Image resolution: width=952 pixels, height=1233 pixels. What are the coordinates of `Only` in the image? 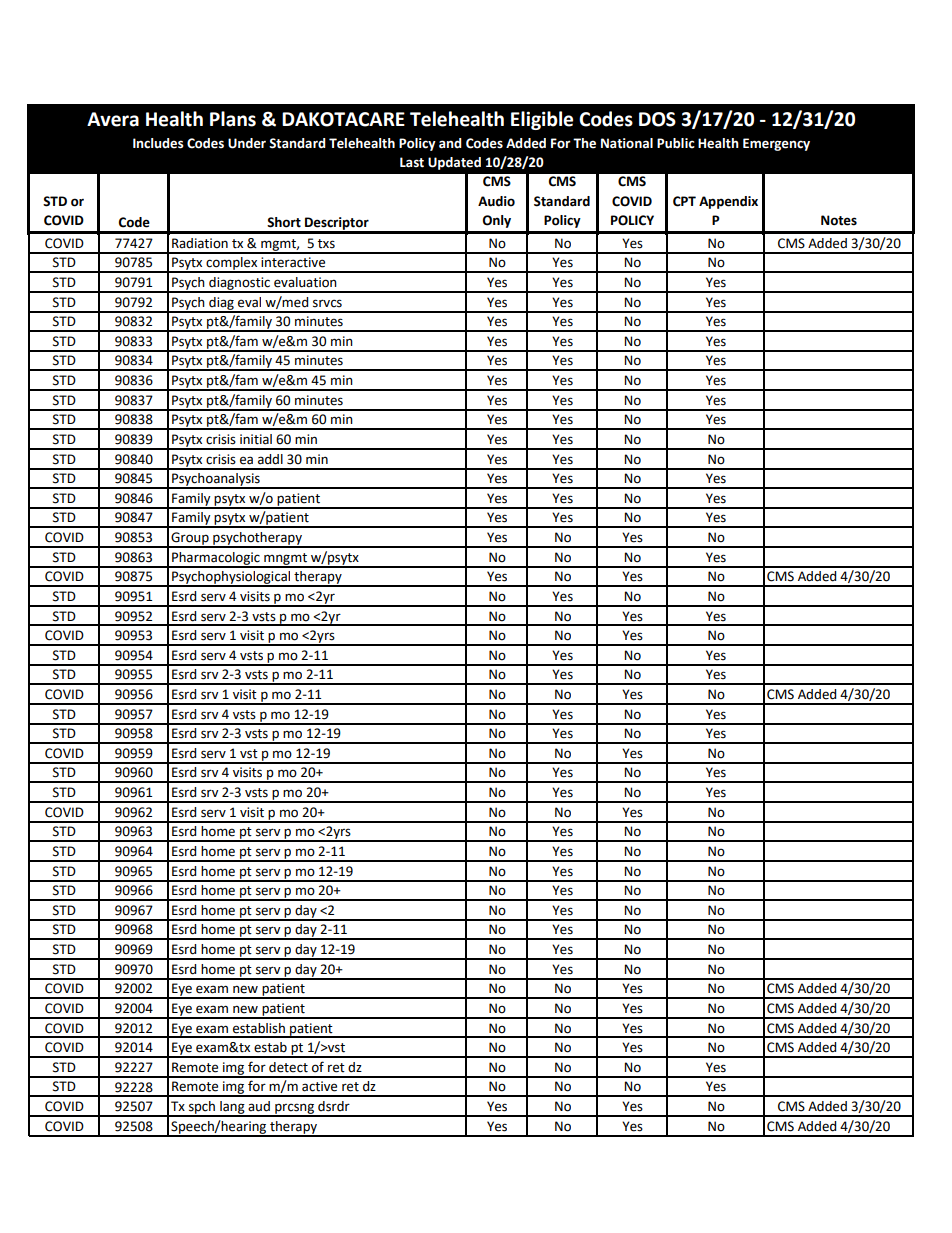 It's located at (497, 221).
